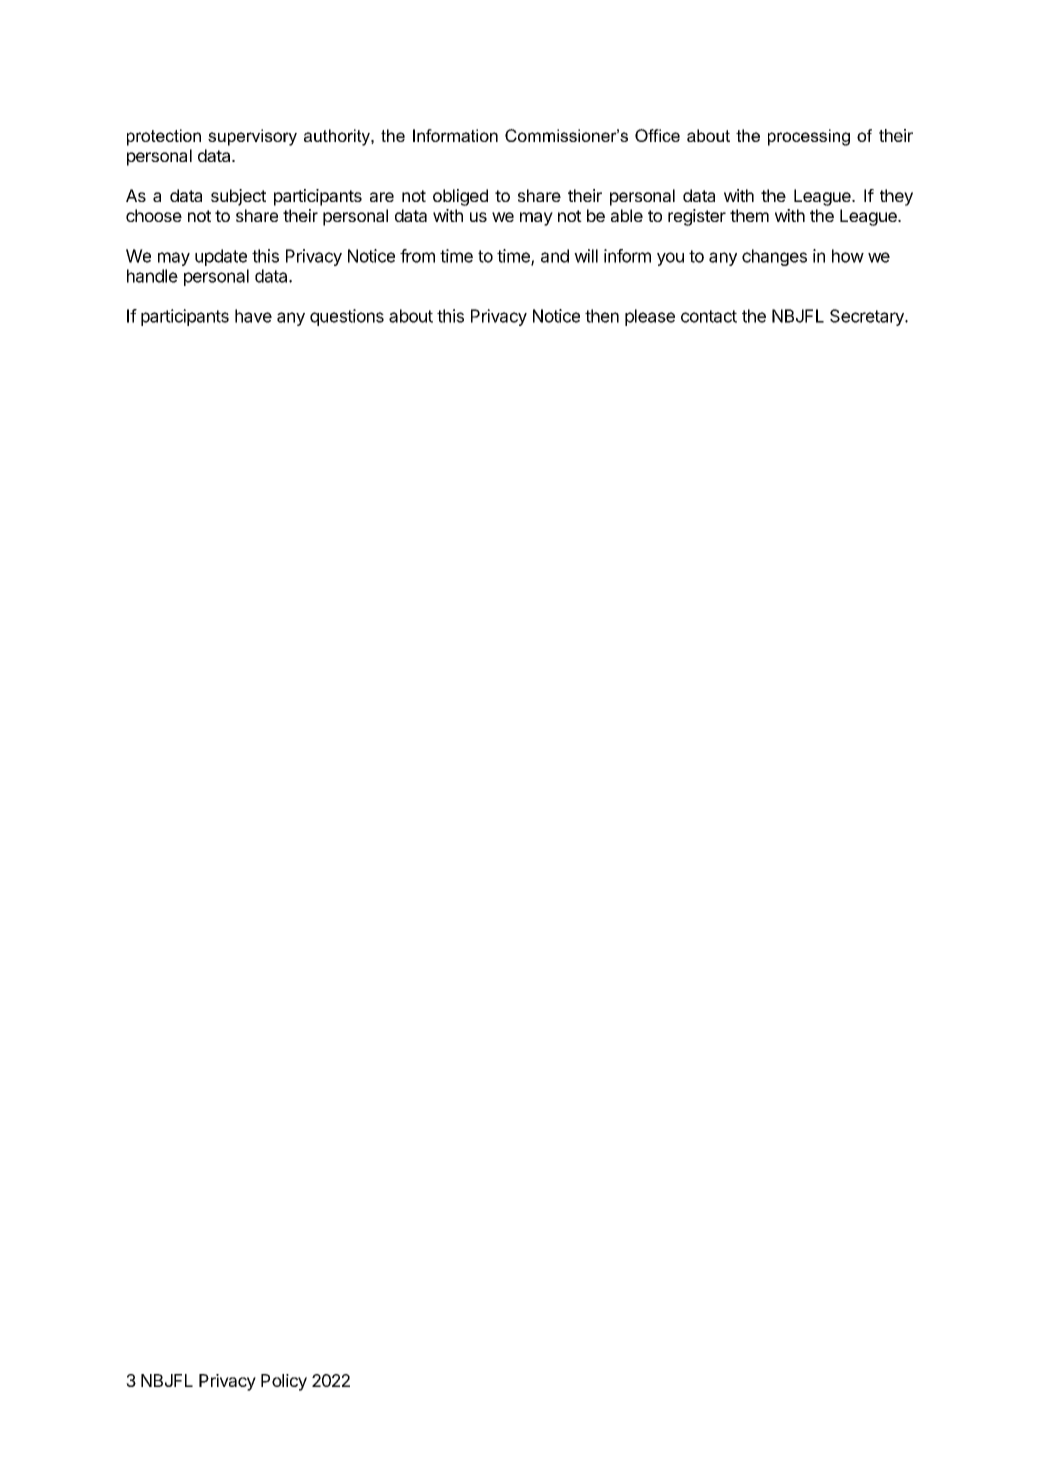 This screenshot has height=1468, width=1038. I want to click on handle, so click(152, 276).
